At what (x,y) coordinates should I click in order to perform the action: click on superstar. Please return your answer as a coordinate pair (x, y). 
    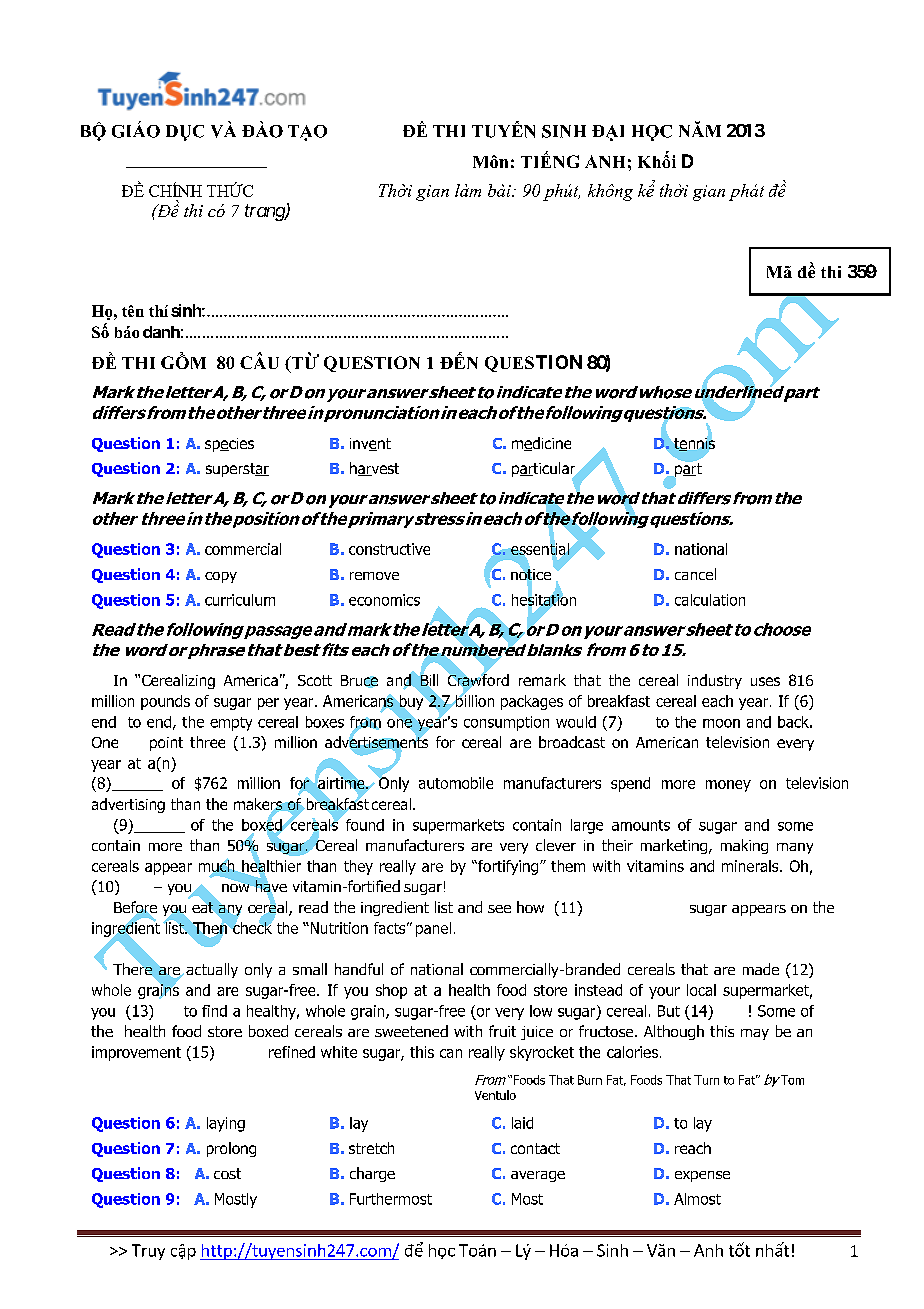
    Looking at the image, I should click on (237, 470).
